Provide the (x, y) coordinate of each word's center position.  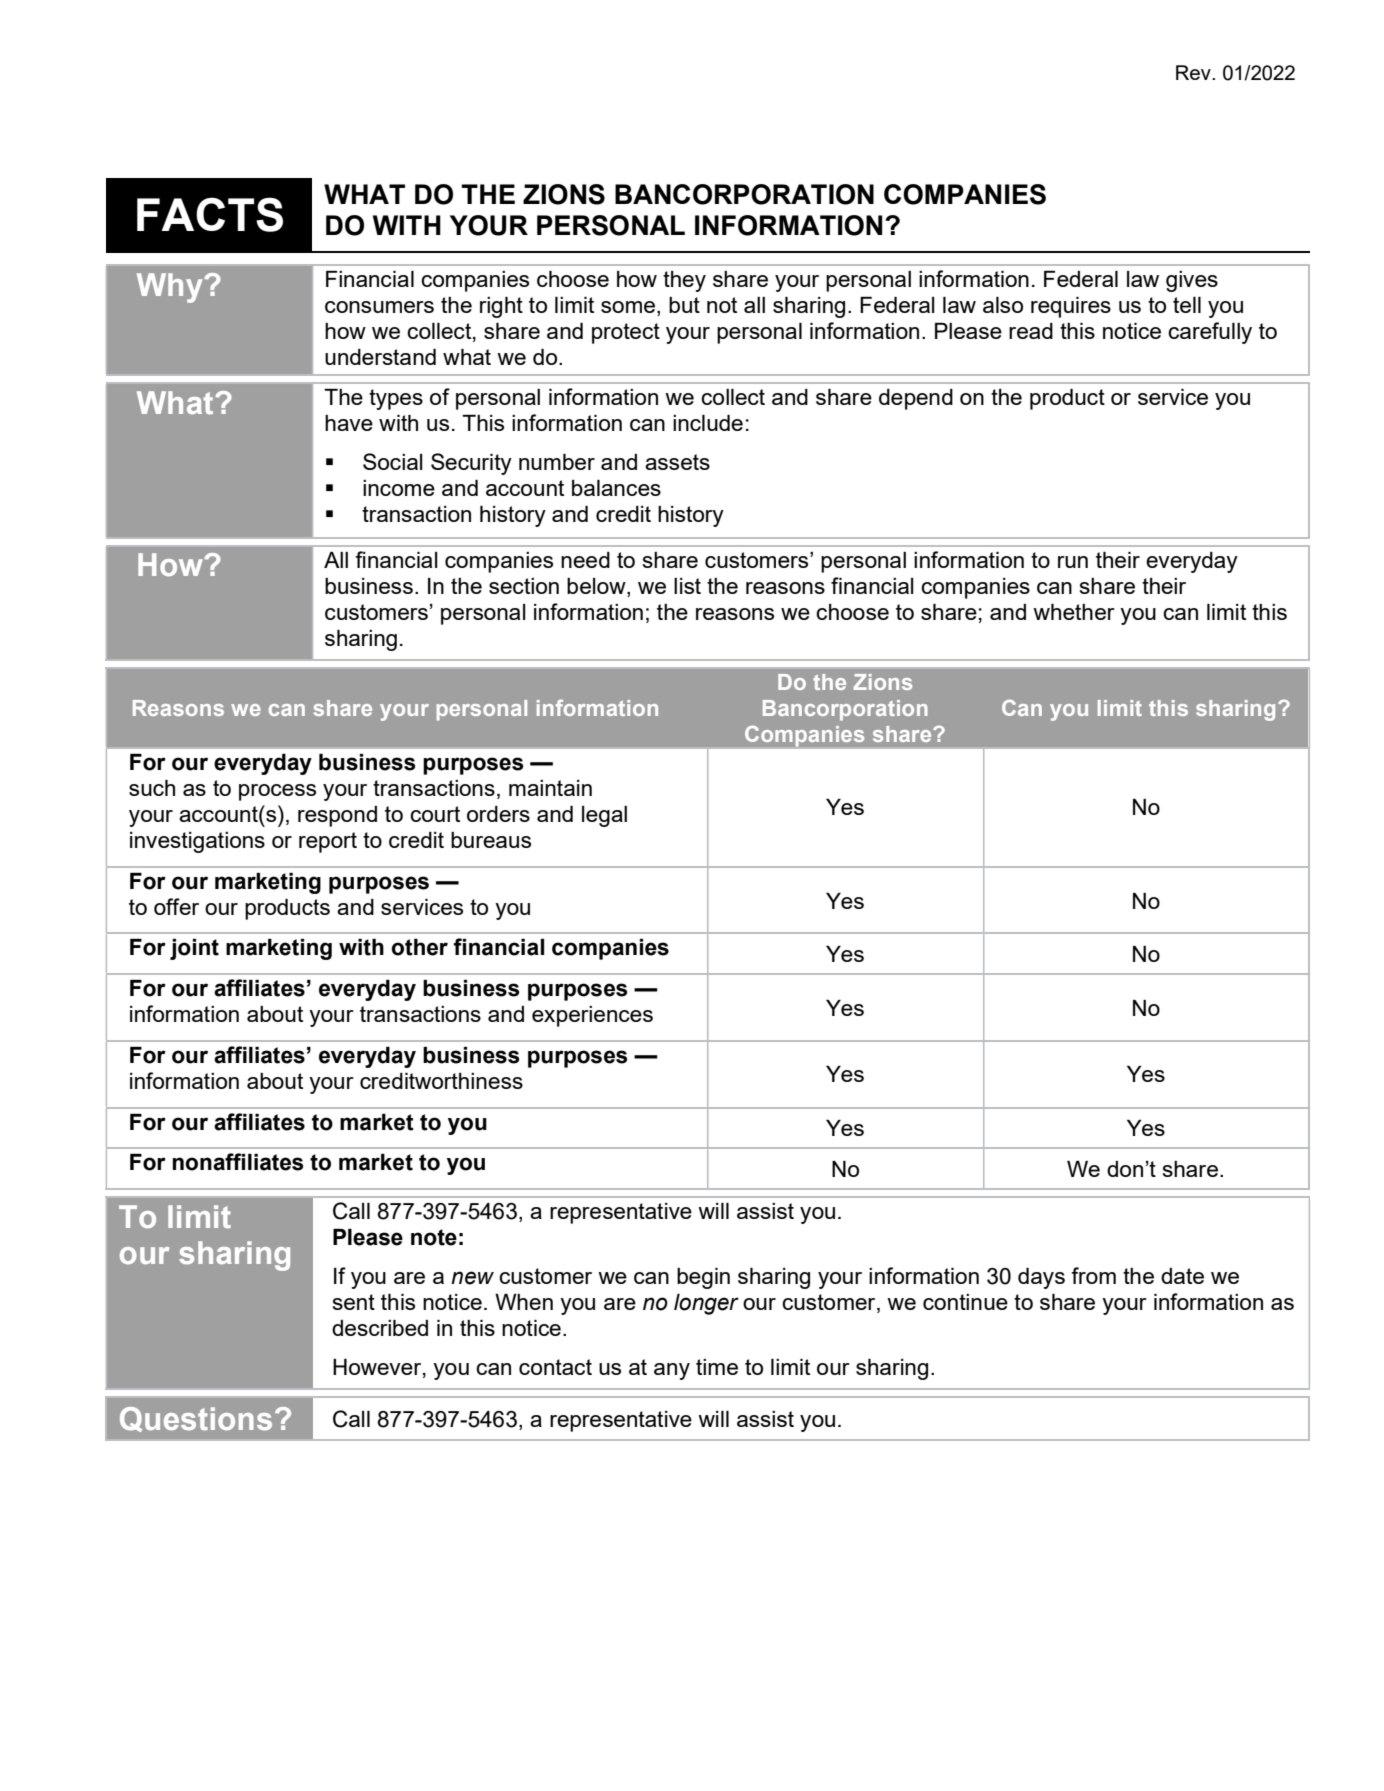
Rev (1194, 72)
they (684, 281)
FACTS (210, 214)
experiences (592, 1016)
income (399, 488)
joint (194, 949)
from (1093, 1275)
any (672, 1371)
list (687, 586)
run (1073, 562)
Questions (196, 1419)
